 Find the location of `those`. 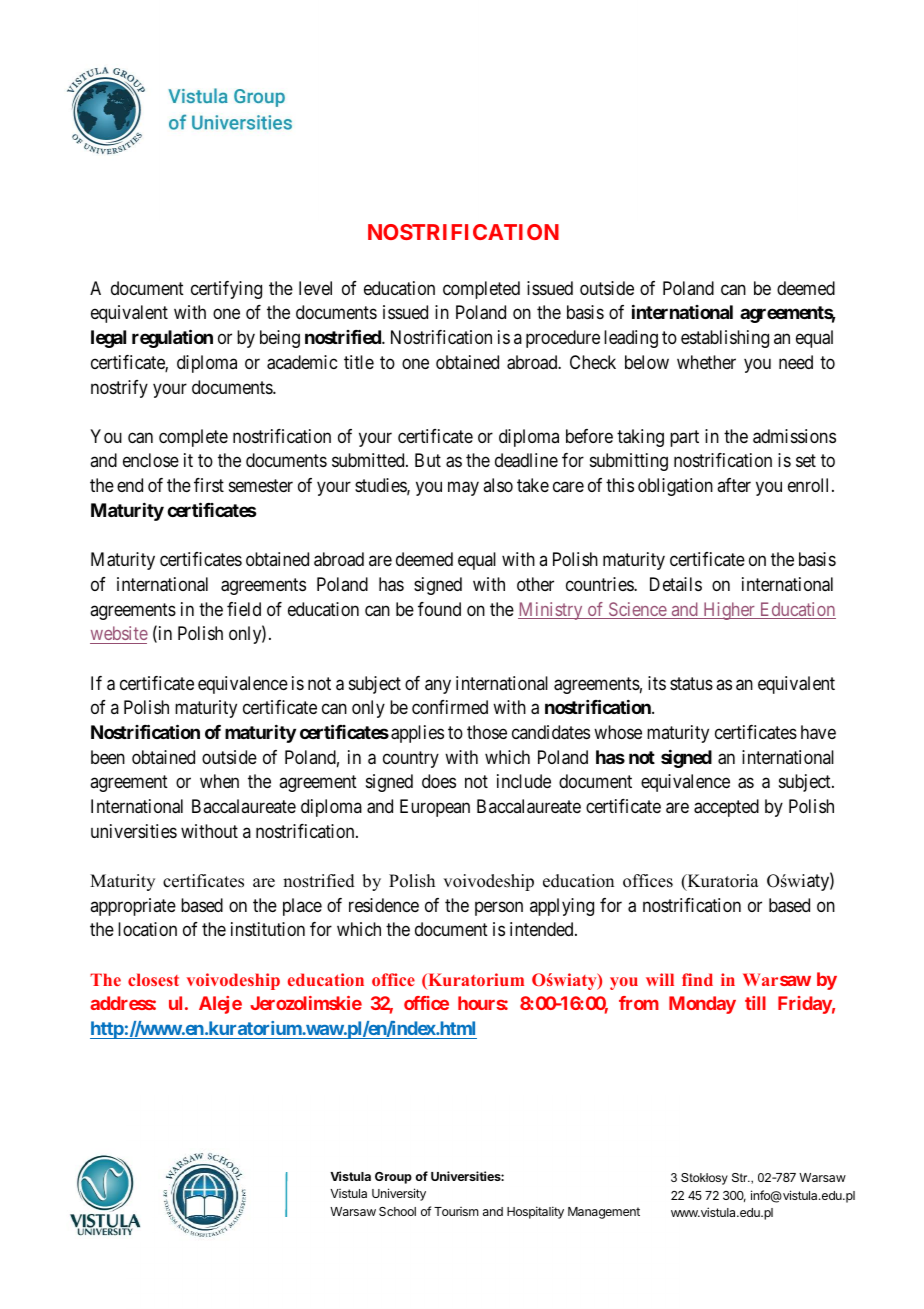

those is located at coordinates (487, 732).
